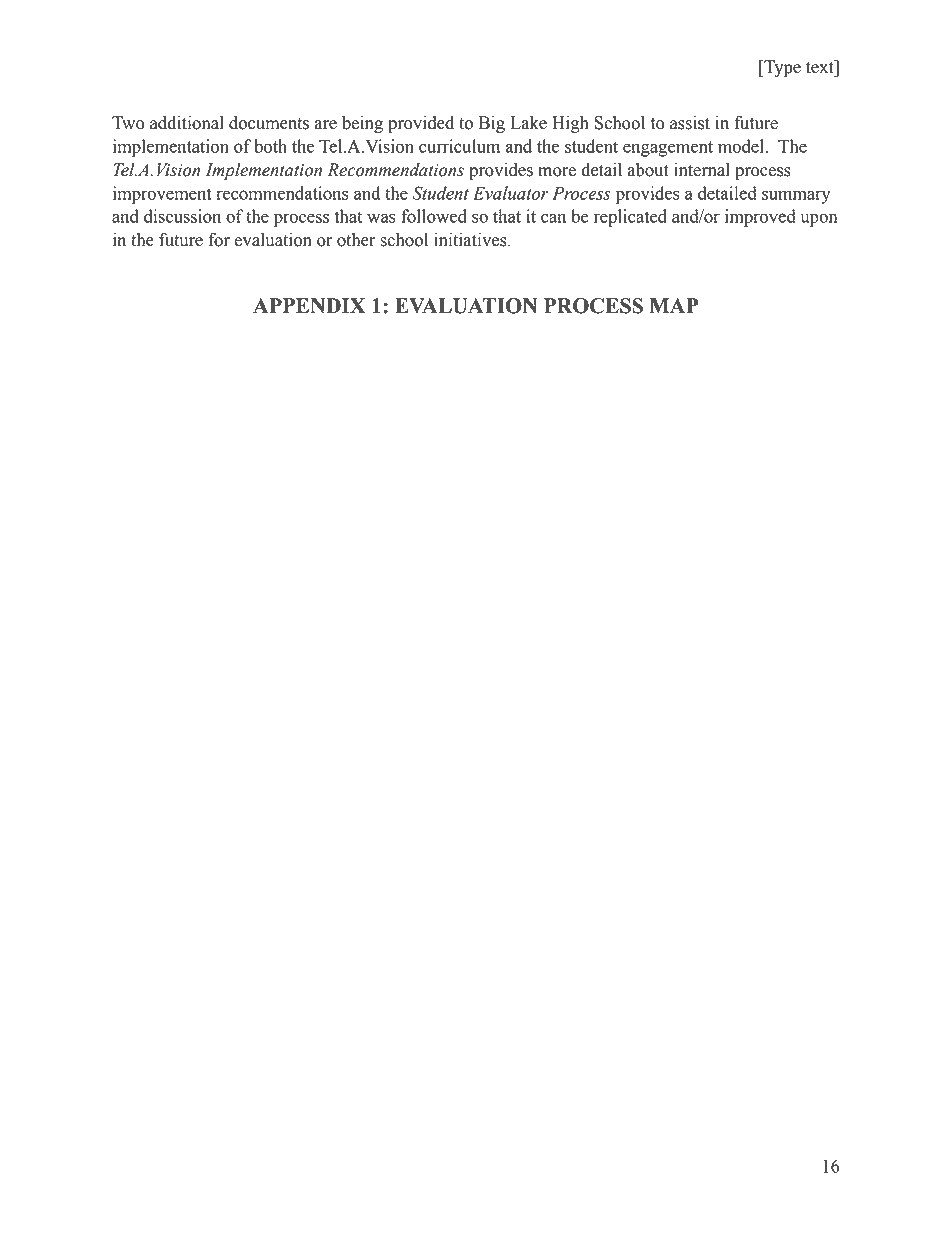 This screenshot has width=952, height=1233. Describe the element at coordinates (187, 123) in the screenshot. I see `additional` at that location.
